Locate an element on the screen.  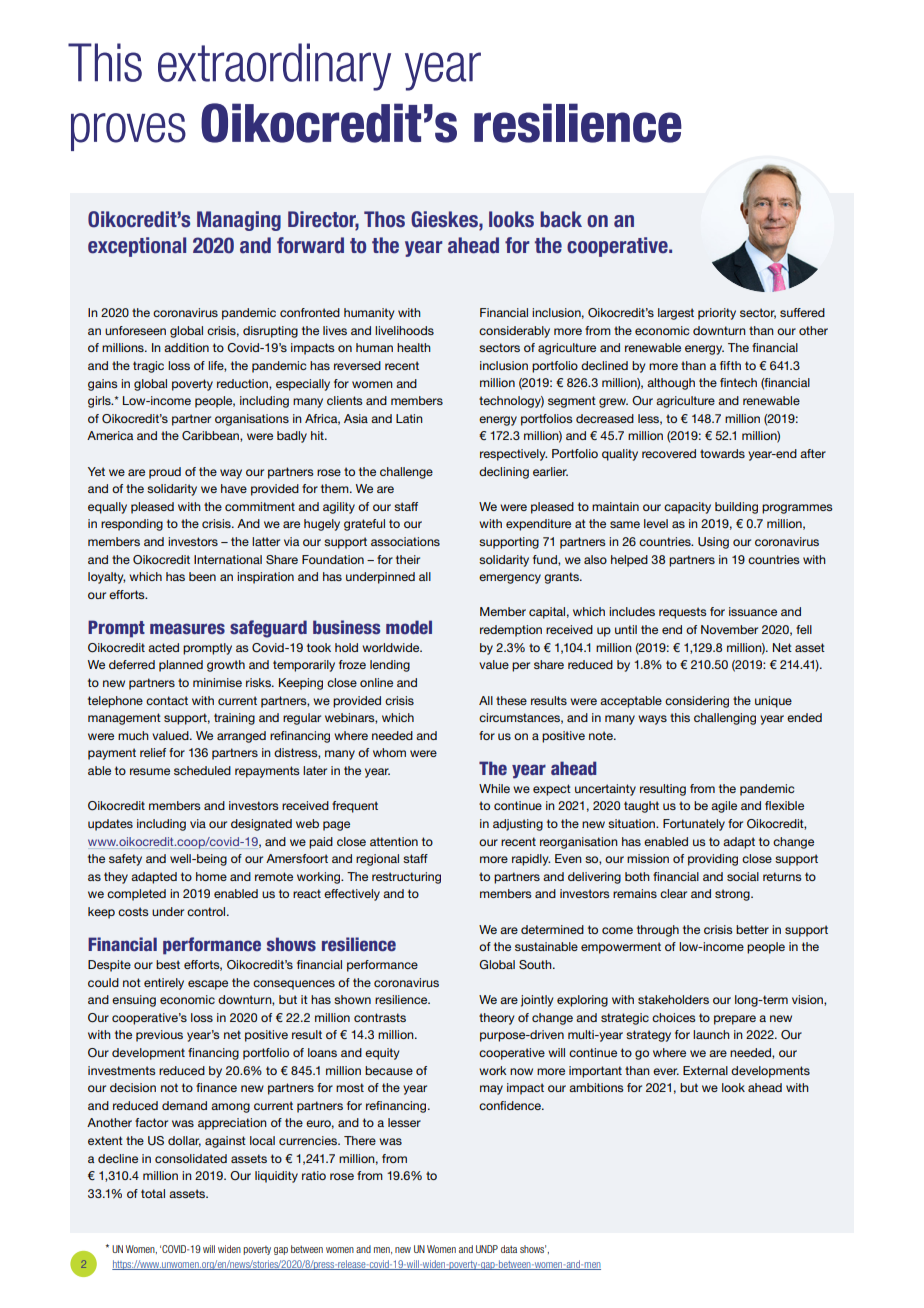
total is located at coordinates (153, 1193).
